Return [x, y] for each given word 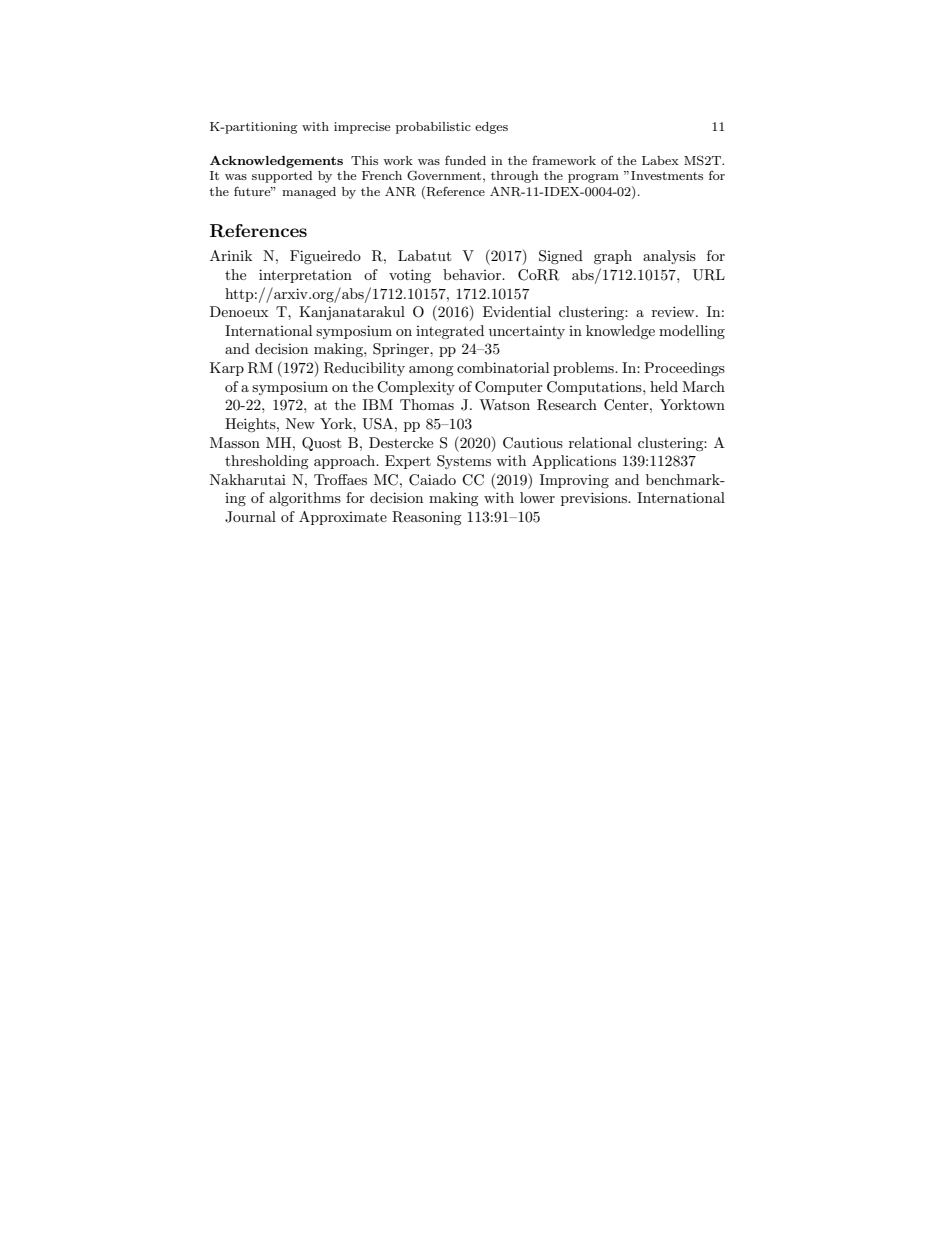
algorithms [305, 499]
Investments [667, 175]
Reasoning [427, 518]
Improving [574, 481]
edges [491, 128]
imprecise [362, 128]
